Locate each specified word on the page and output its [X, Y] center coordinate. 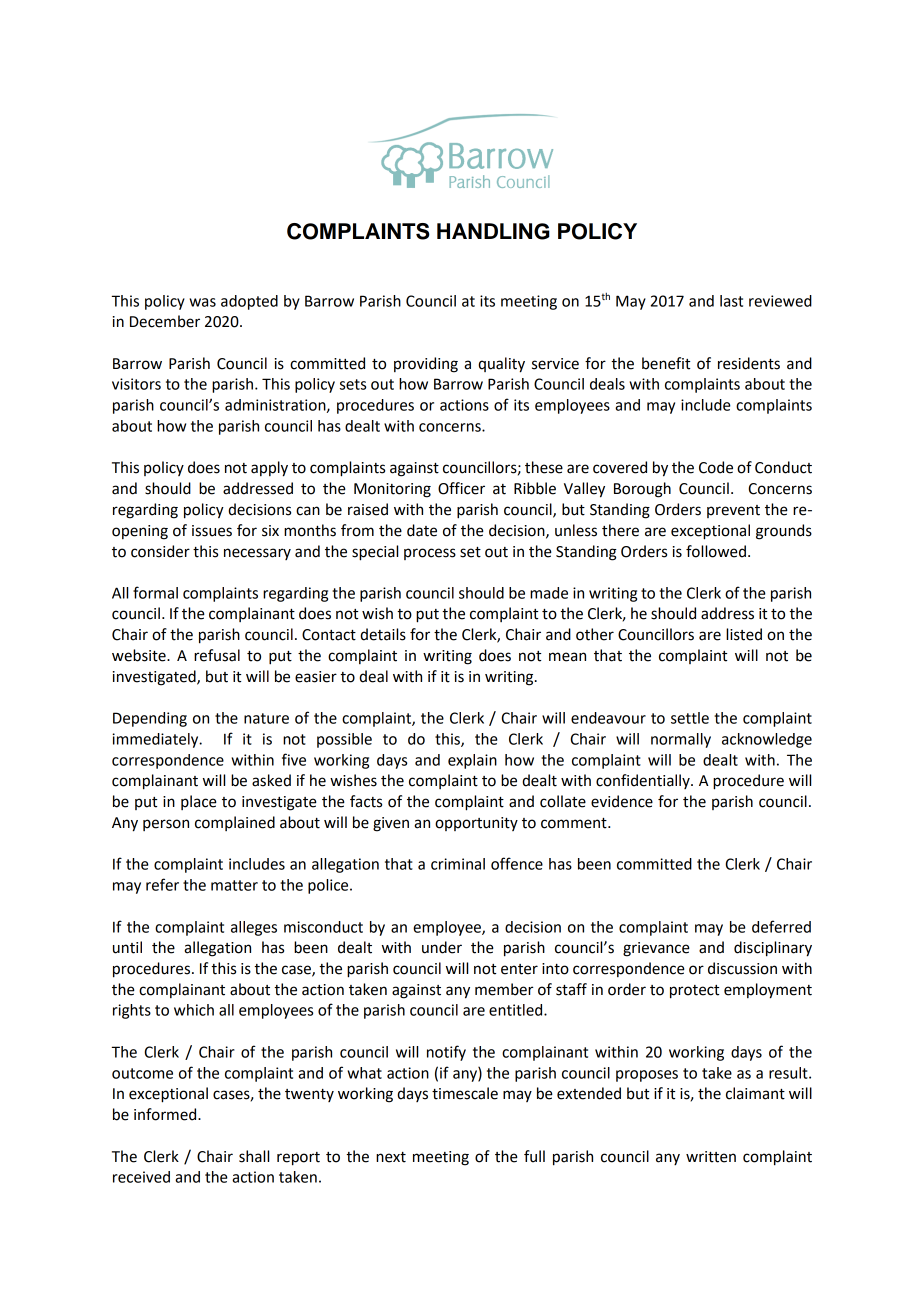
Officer [461, 488]
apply [269, 469]
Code [716, 467]
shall [254, 1156]
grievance [656, 949]
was [202, 302]
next [391, 1157]
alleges [254, 928]
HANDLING [493, 231]
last [731, 301]
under [442, 947]
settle [690, 718]
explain [472, 761]
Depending [150, 719]
